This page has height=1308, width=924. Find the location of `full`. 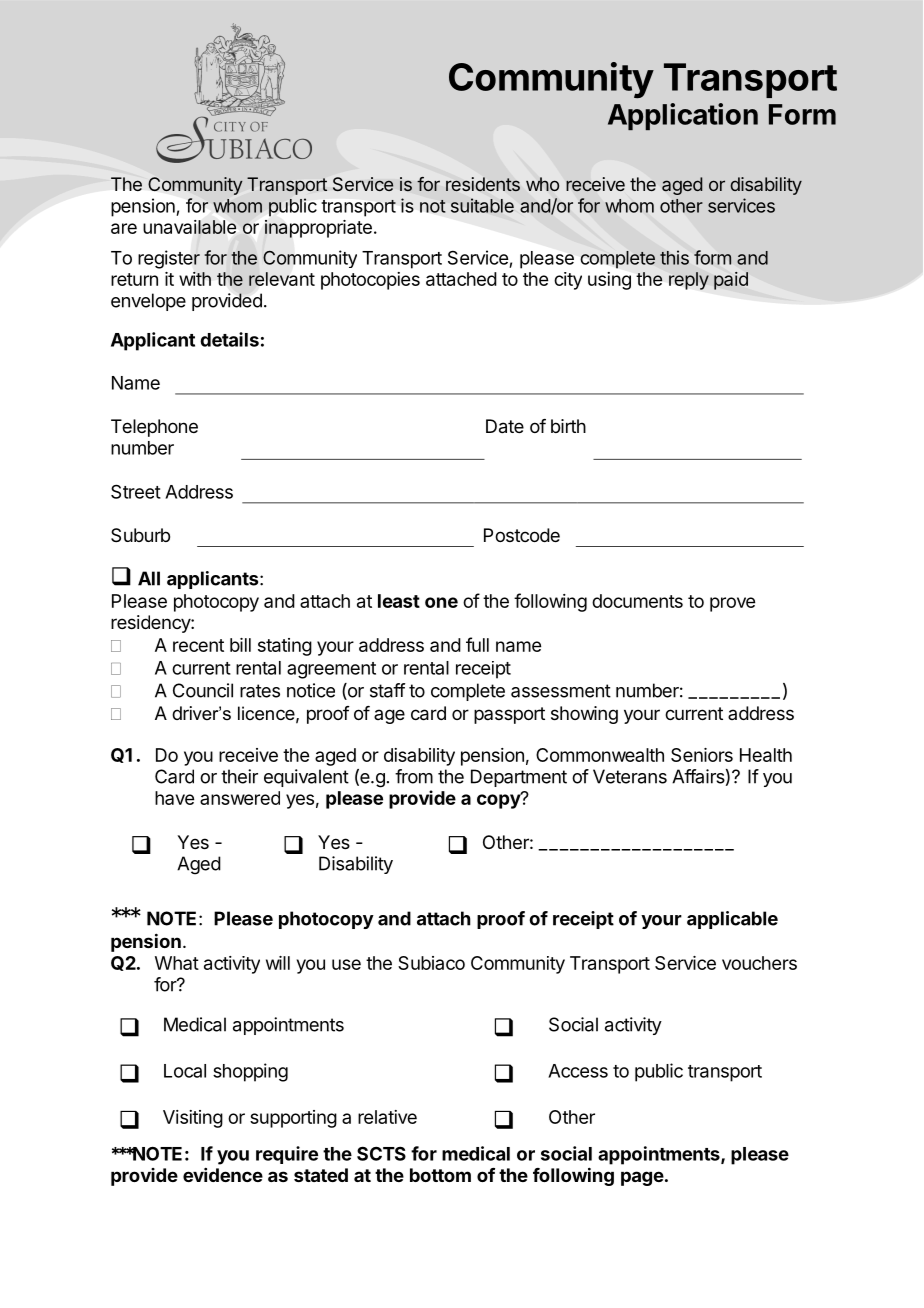

full is located at coordinates (477, 644).
